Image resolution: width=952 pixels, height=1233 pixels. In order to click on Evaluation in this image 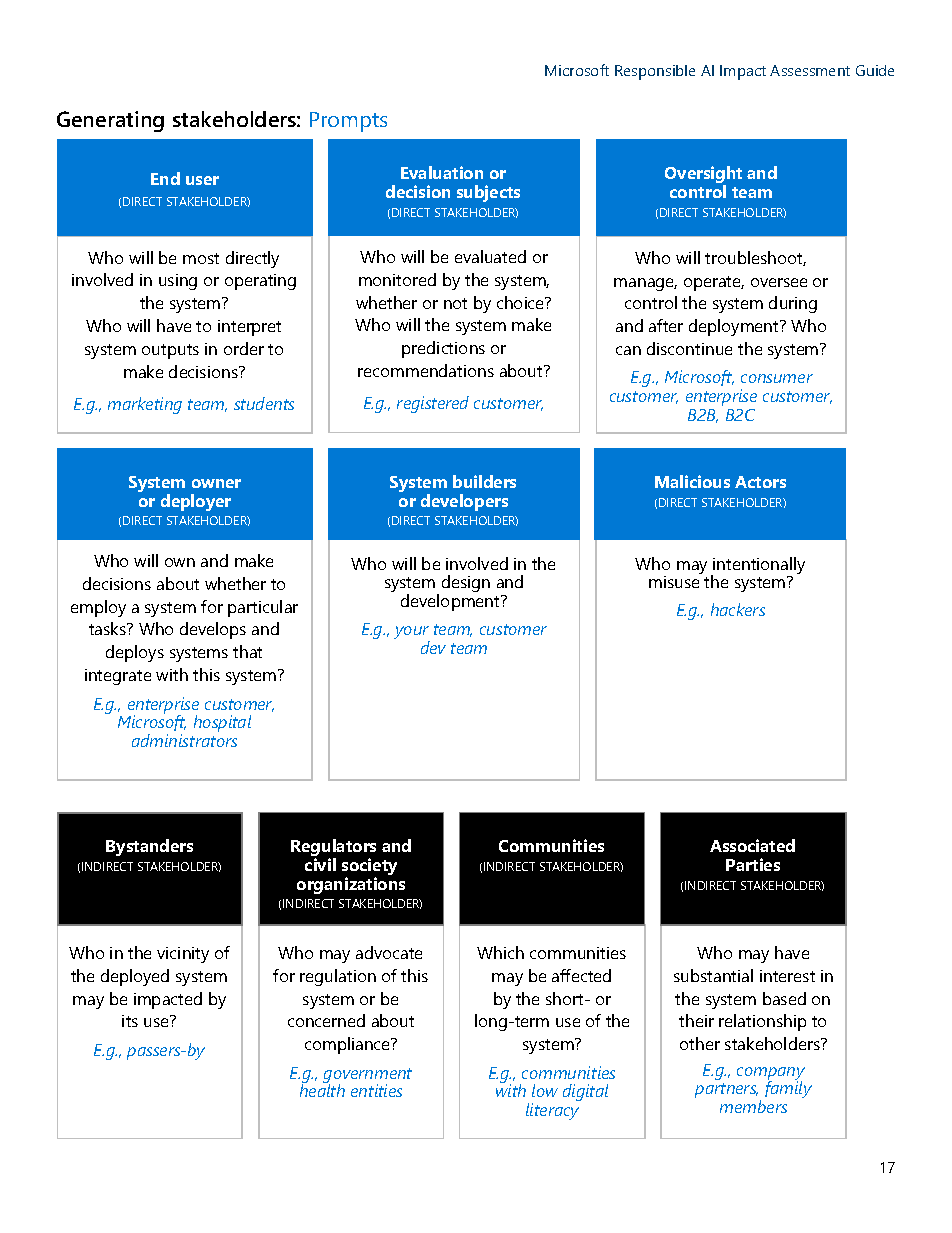, I will do `click(442, 172)`.
